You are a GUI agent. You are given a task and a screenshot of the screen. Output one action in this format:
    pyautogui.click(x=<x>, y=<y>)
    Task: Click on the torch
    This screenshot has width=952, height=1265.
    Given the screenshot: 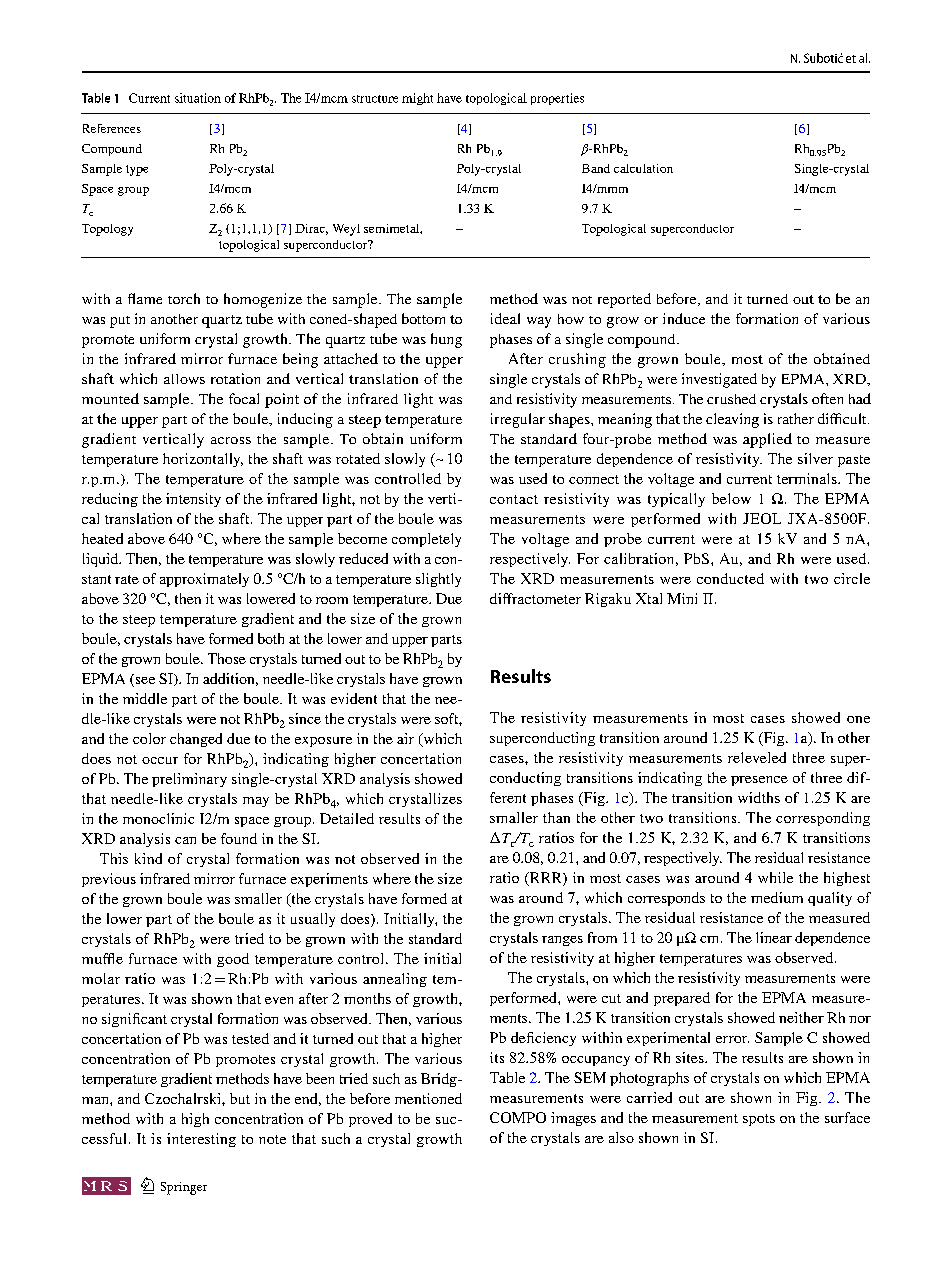 What is the action you would take?
    pyautogui.click(x=184, y=298)
